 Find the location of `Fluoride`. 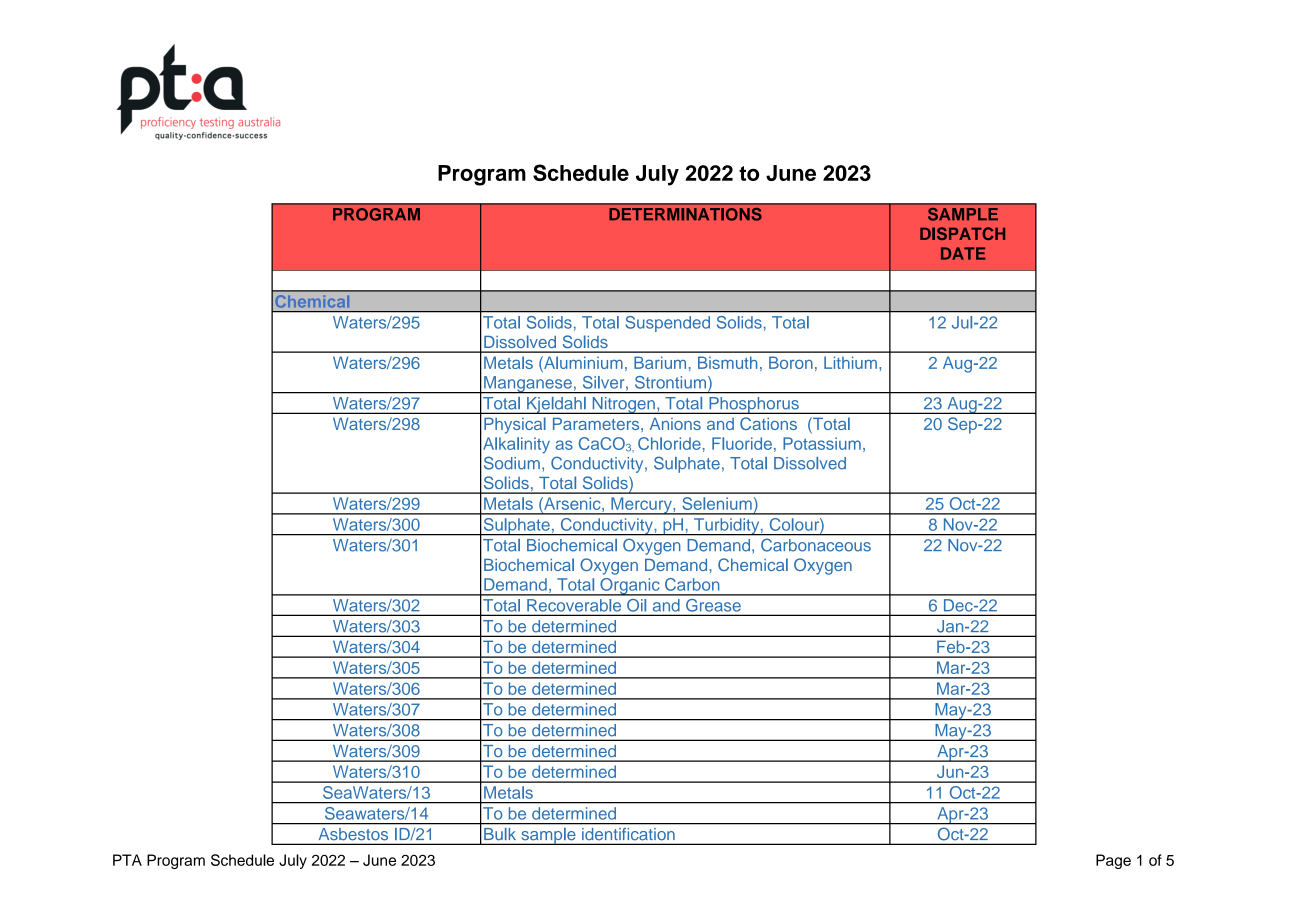

Fluoride is located at coordinates (742, 443).
